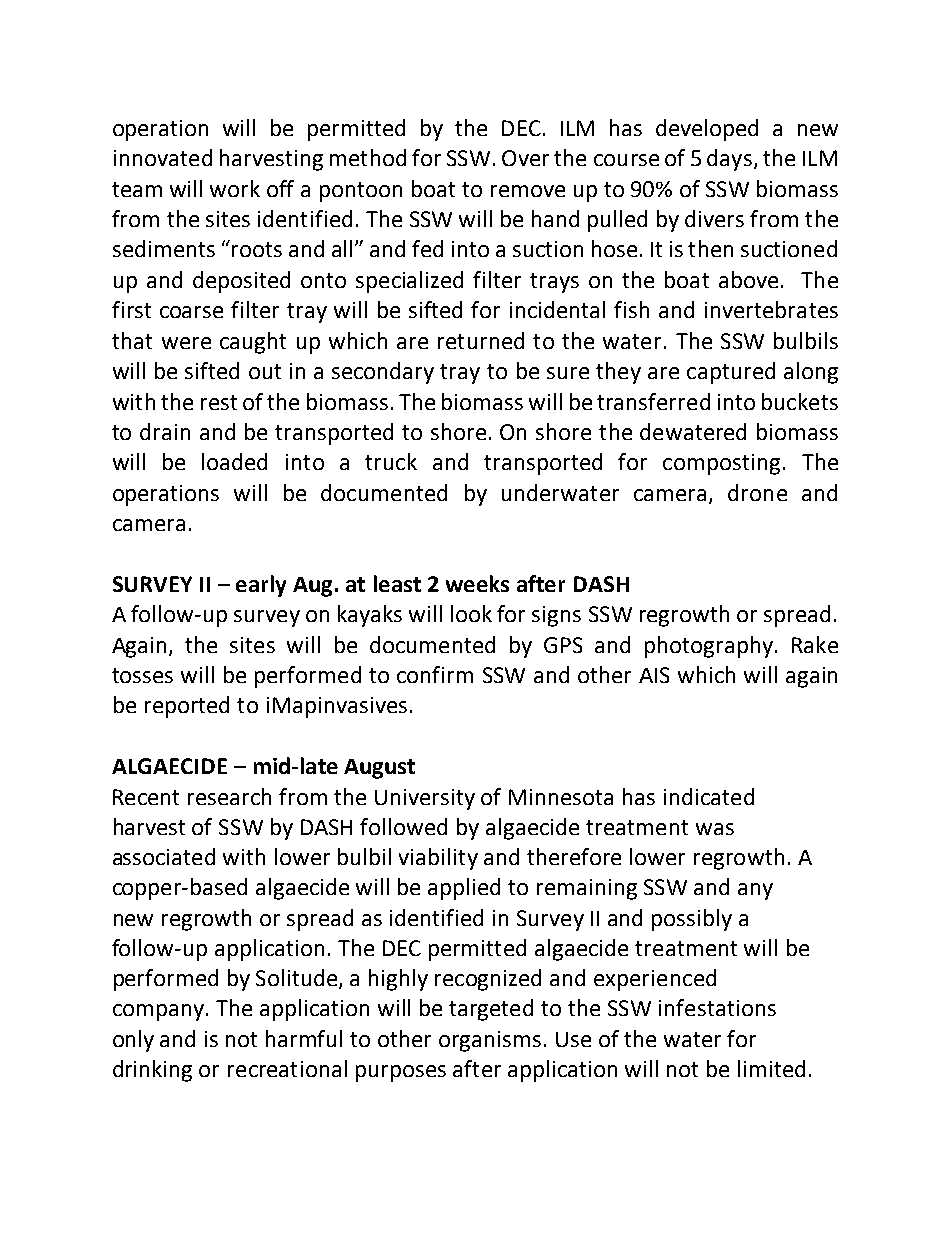  I want to click on reported, so click(187, 707).
